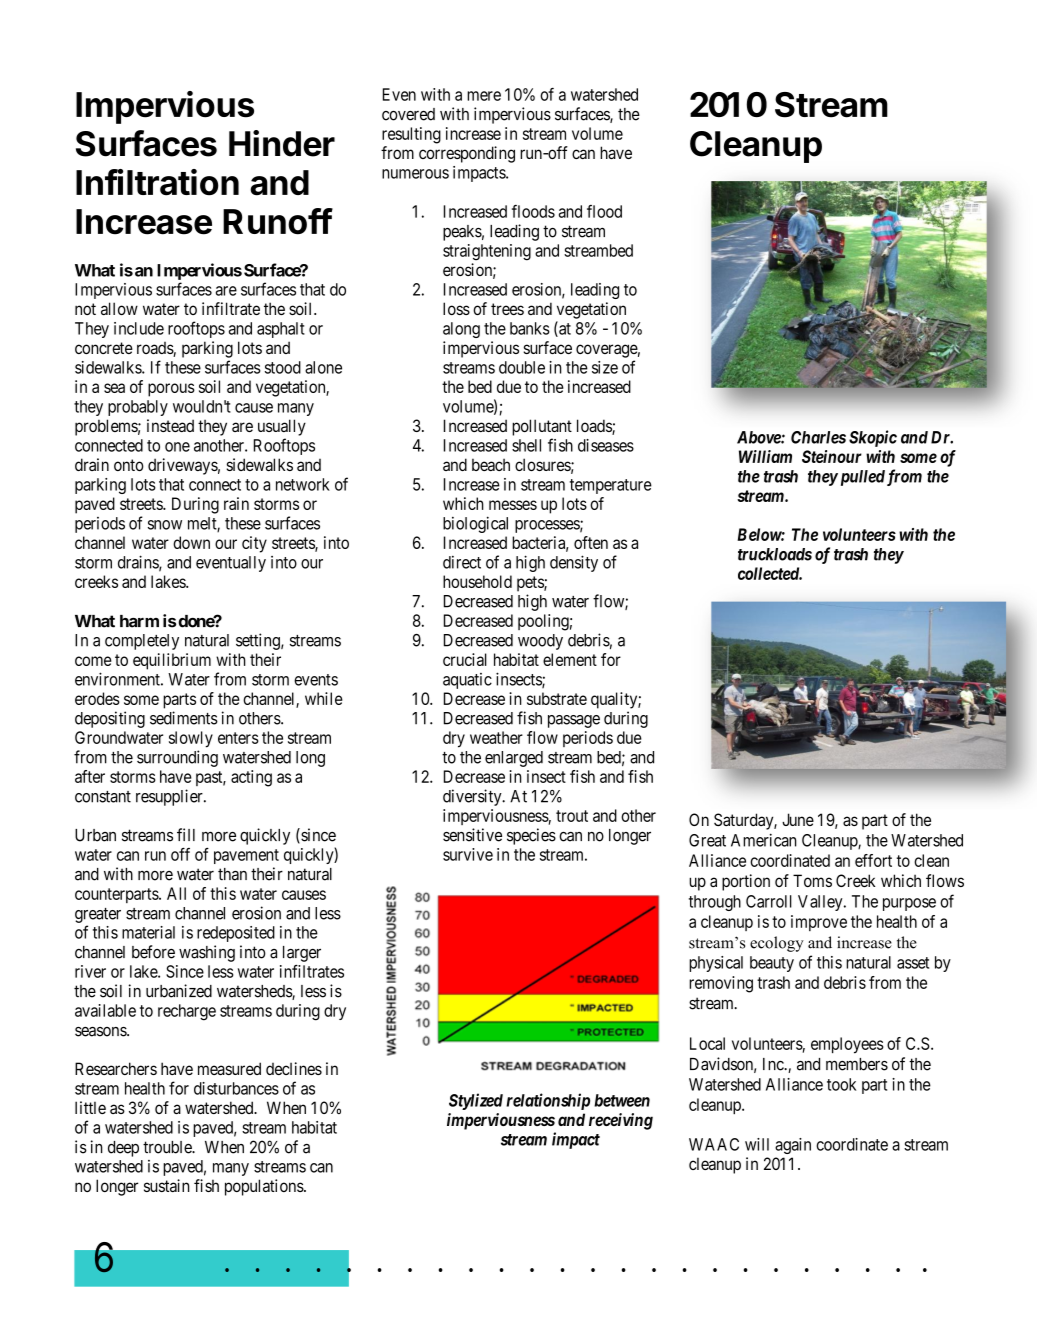 This page has width=1037, height=1342. I want to click on corresponding, so click(467, 154).
